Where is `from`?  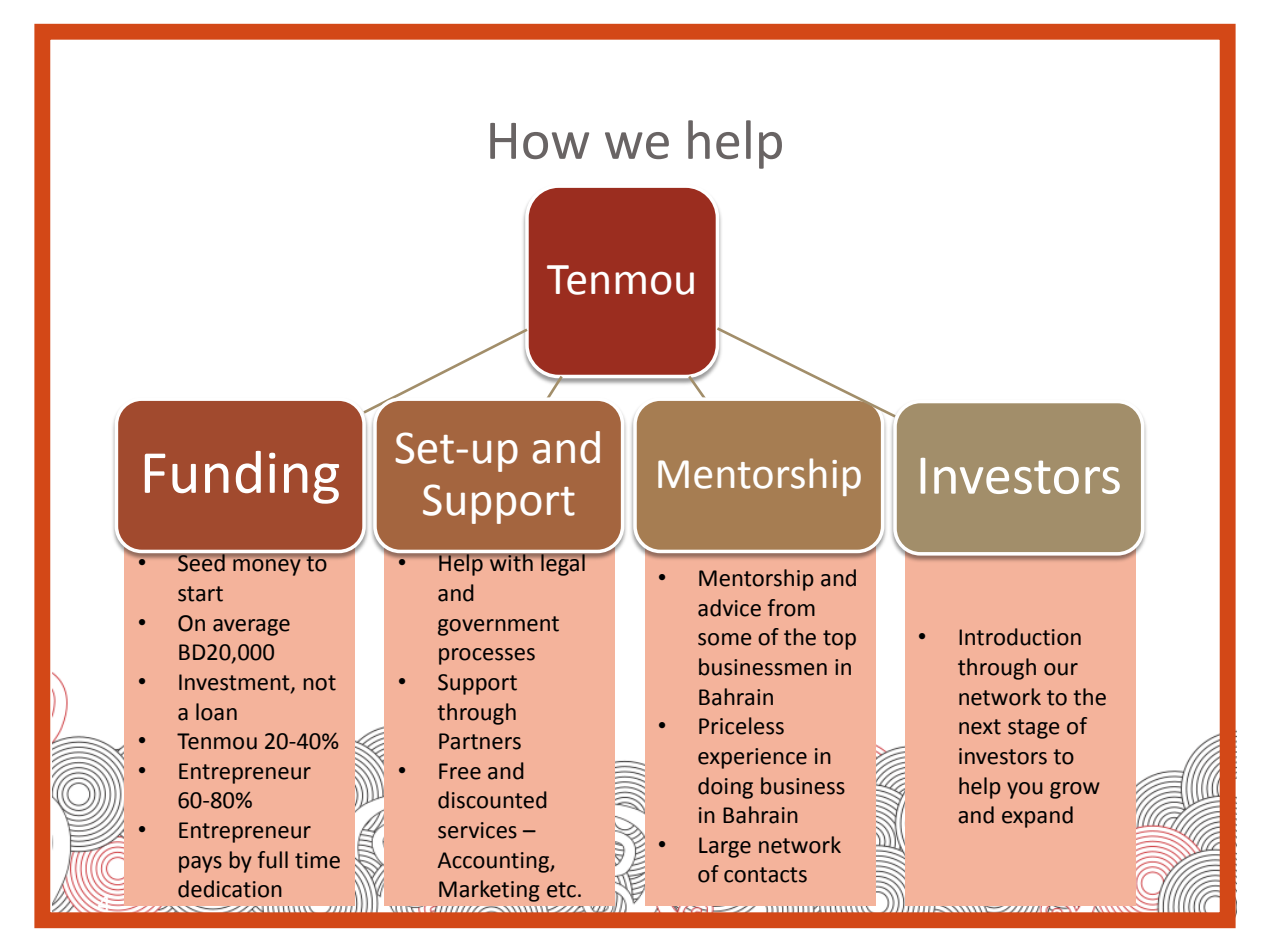 from is located at coordinates (791, 608).
